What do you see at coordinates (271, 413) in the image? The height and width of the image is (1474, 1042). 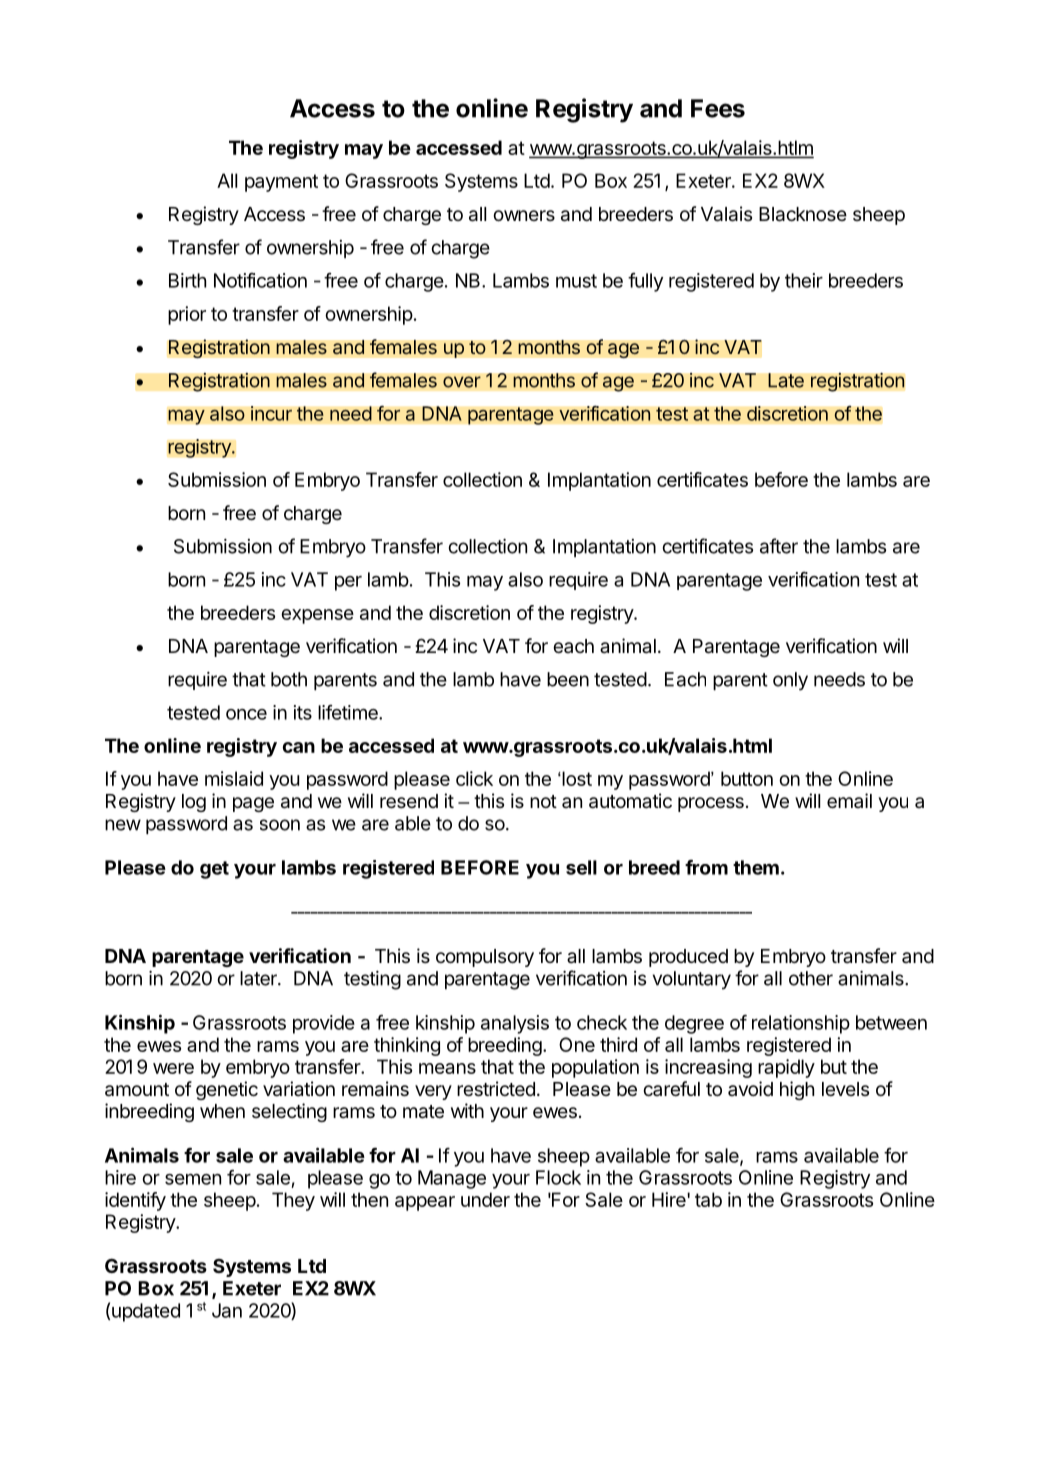 I see `incur` at bounding box center [271, 413].
